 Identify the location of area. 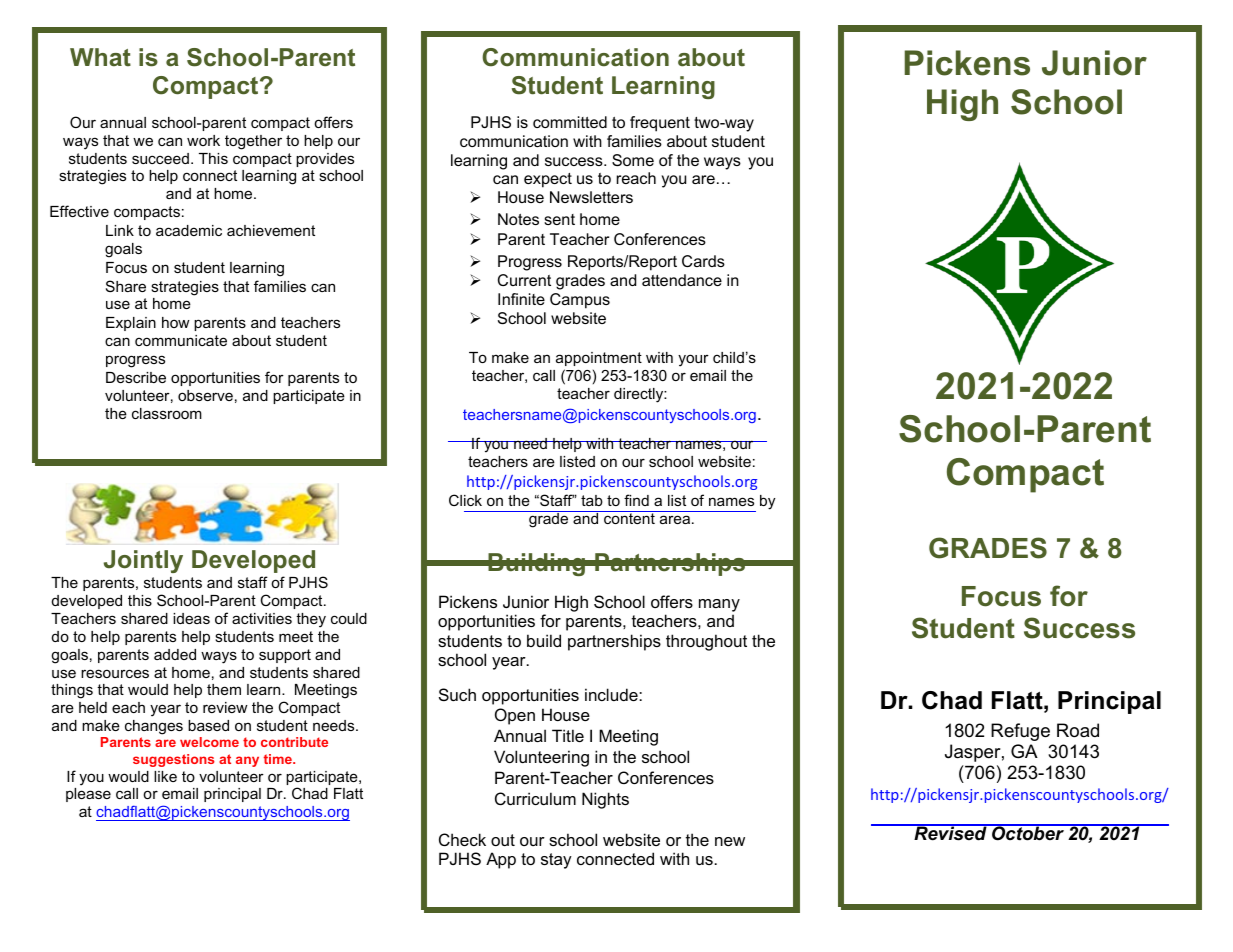
(675, 519).
